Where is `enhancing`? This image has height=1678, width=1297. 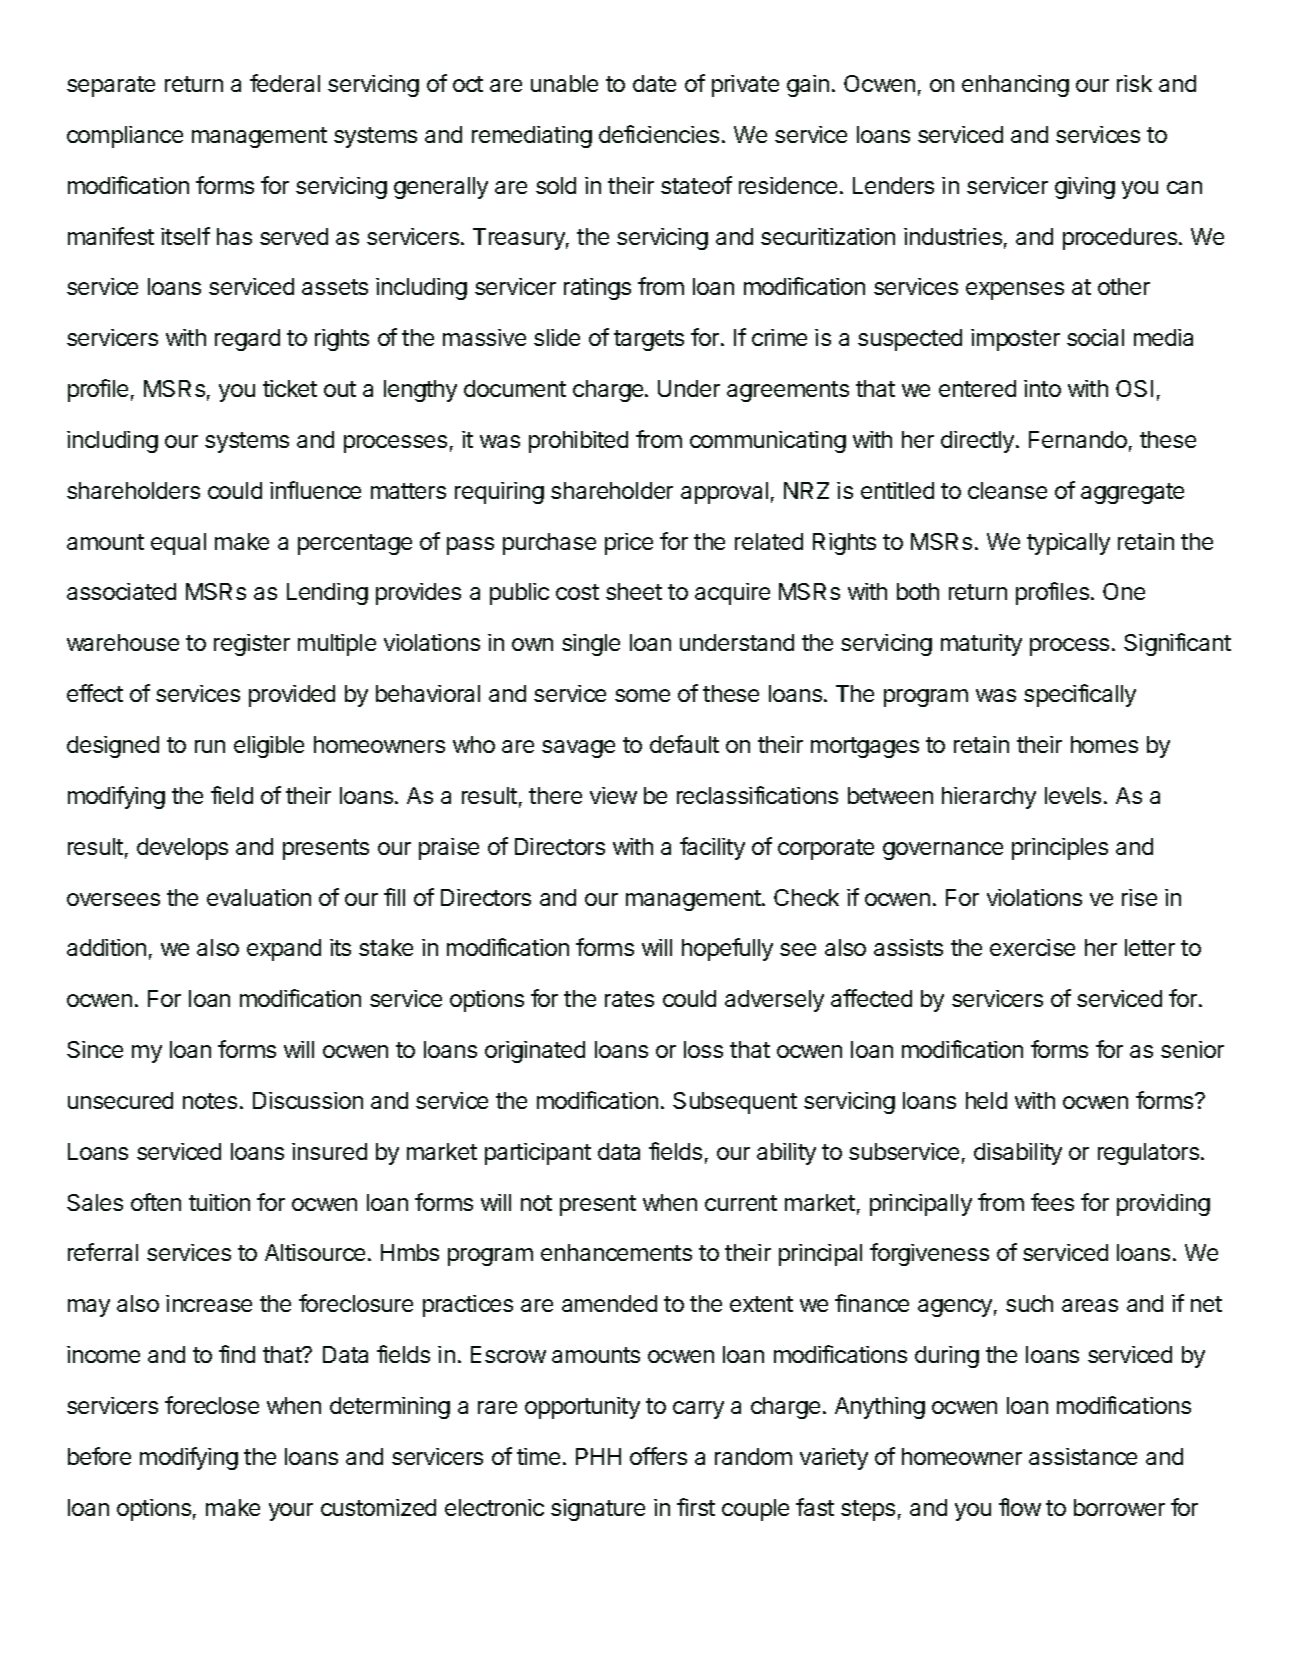 enhancing is located at coordinates (1015, 86).
